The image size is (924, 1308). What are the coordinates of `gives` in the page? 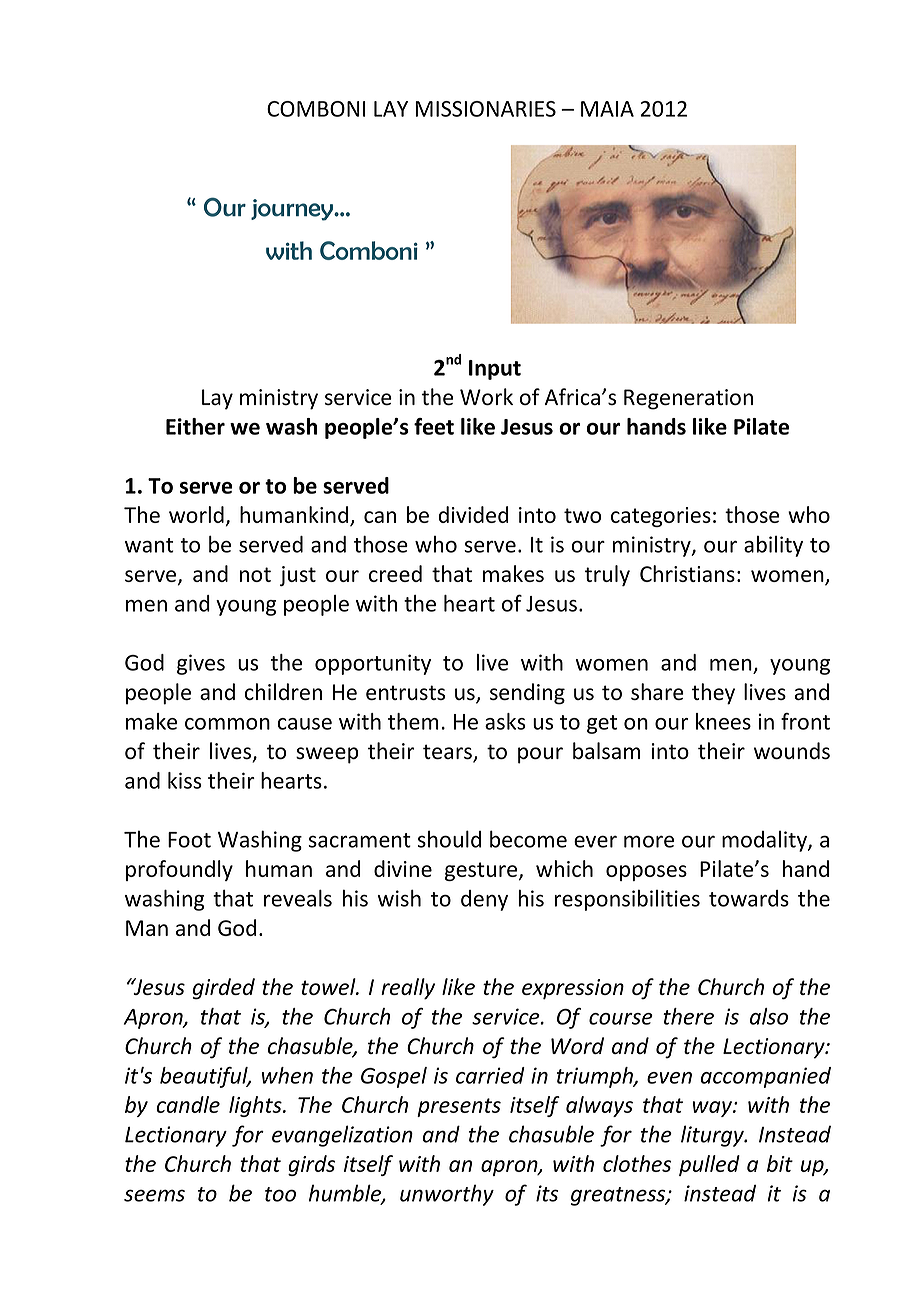 It's located at (201, 664).
